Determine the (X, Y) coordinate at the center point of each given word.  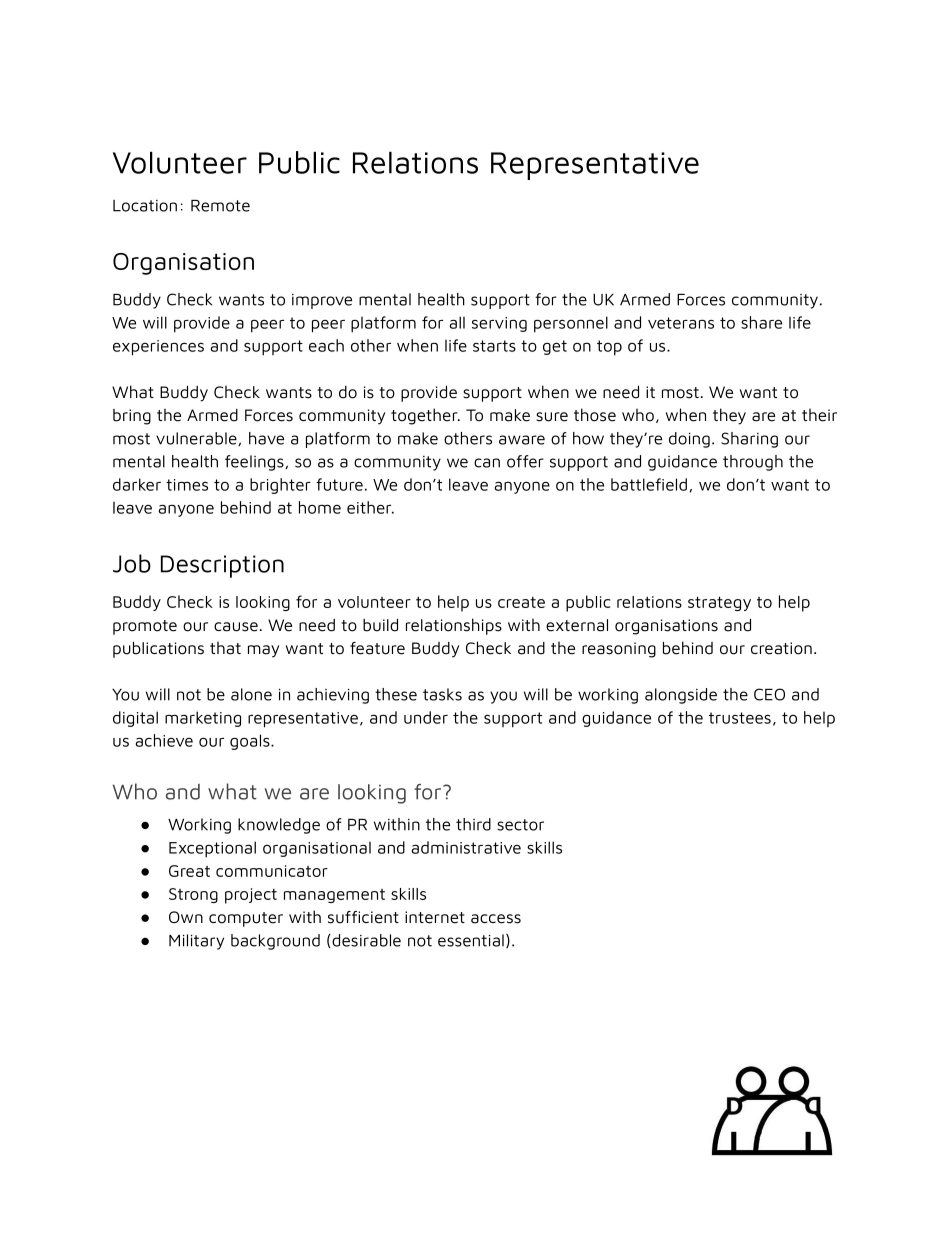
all (457, 322)
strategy (719, 603)
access (496, 919)
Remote (220, 206)
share (761, 322)
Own (186, 917)
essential (471, 940)
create (521, 602)
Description (222, 566)
